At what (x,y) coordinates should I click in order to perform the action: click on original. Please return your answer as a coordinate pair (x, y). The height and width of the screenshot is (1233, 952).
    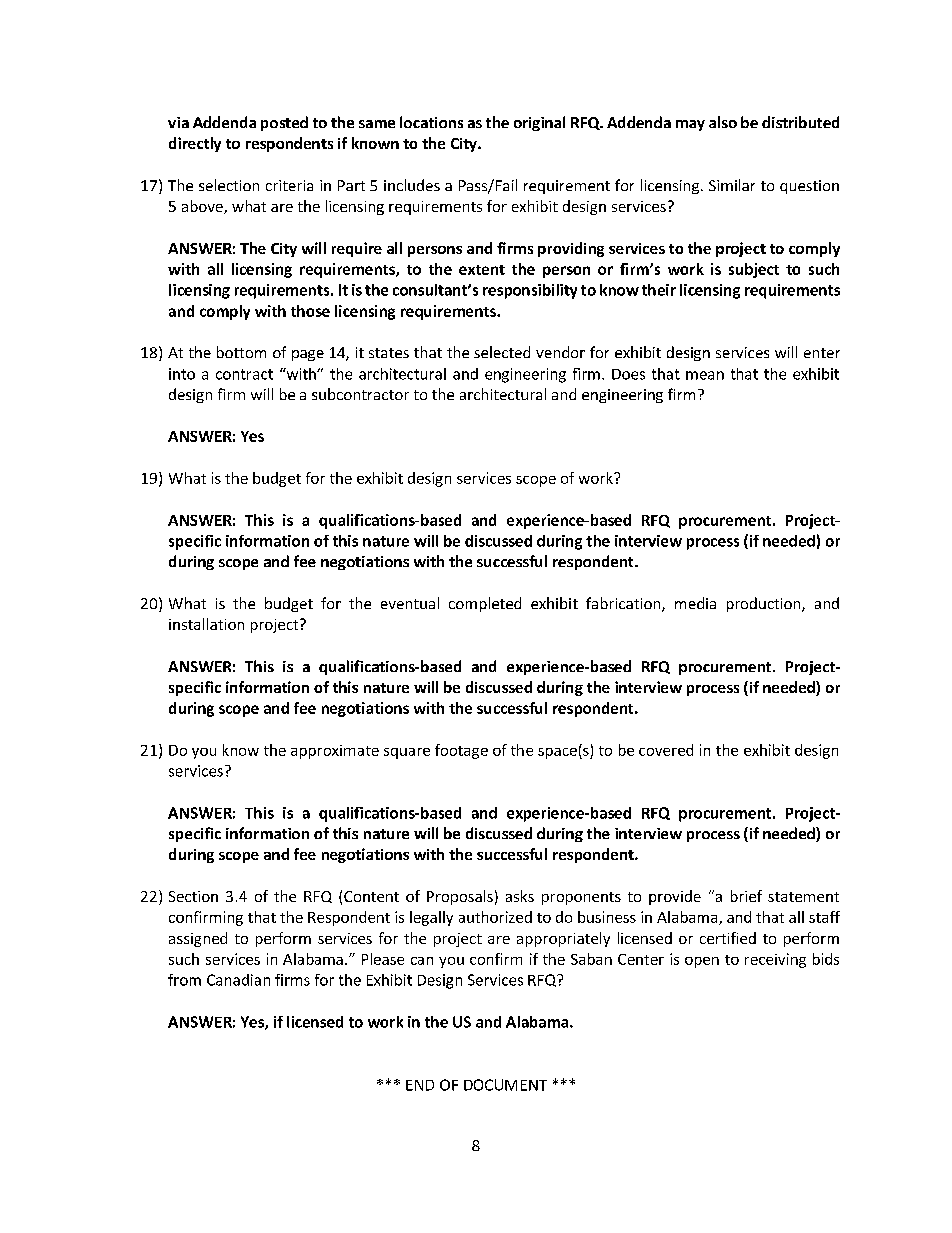
    Looking at the image, I should click on (539, 123).
